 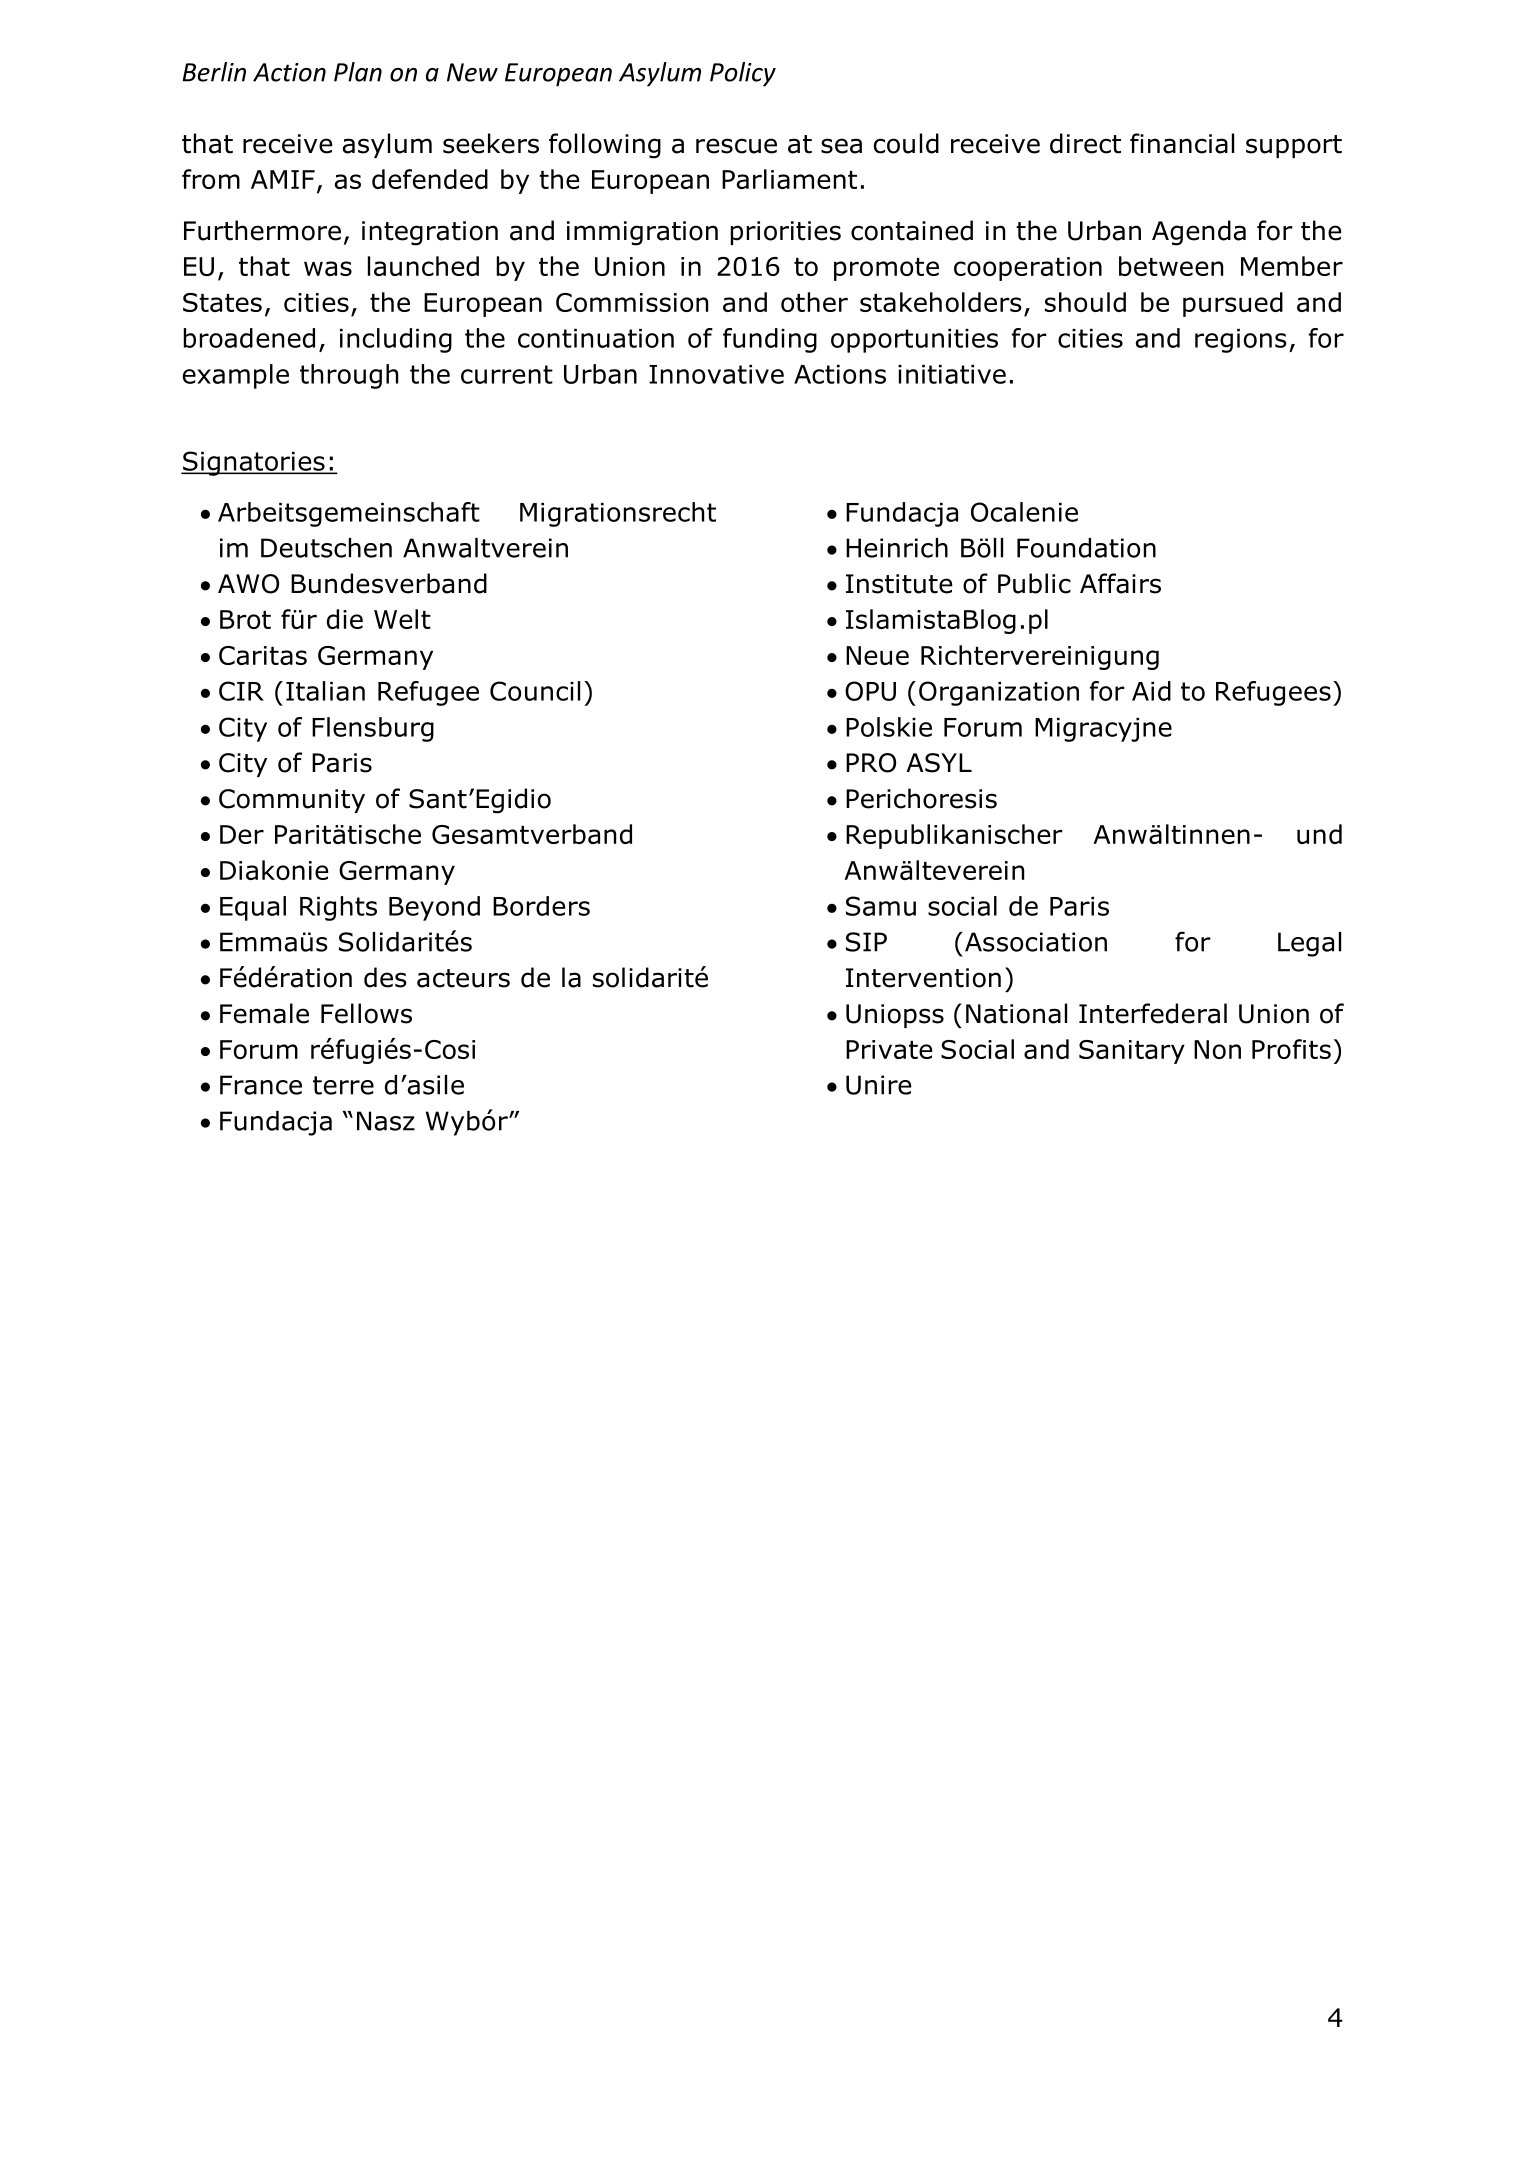 I want to click on Plan, so click(x=358, y=72).
